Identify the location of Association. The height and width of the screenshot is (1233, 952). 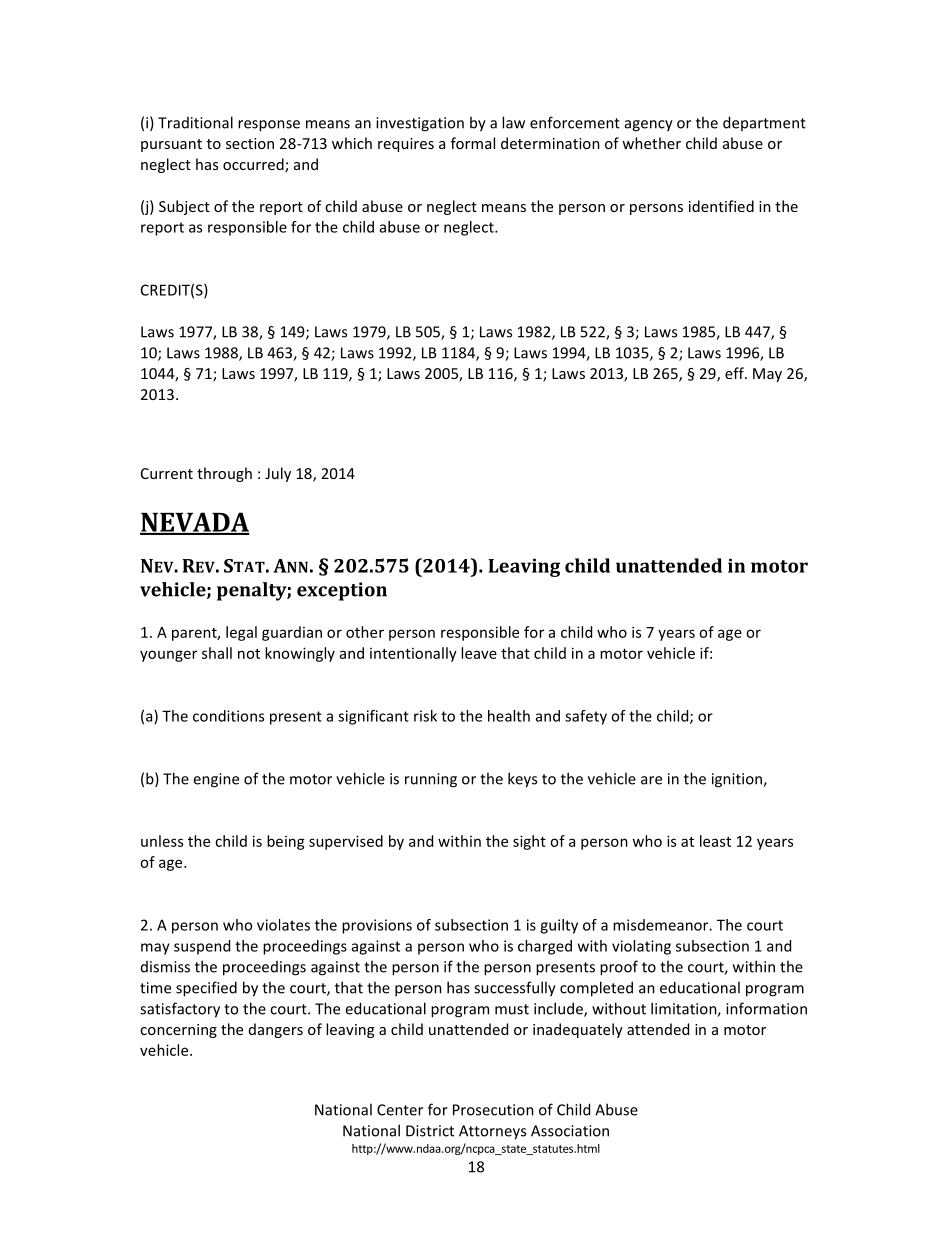
(570, 1131).
